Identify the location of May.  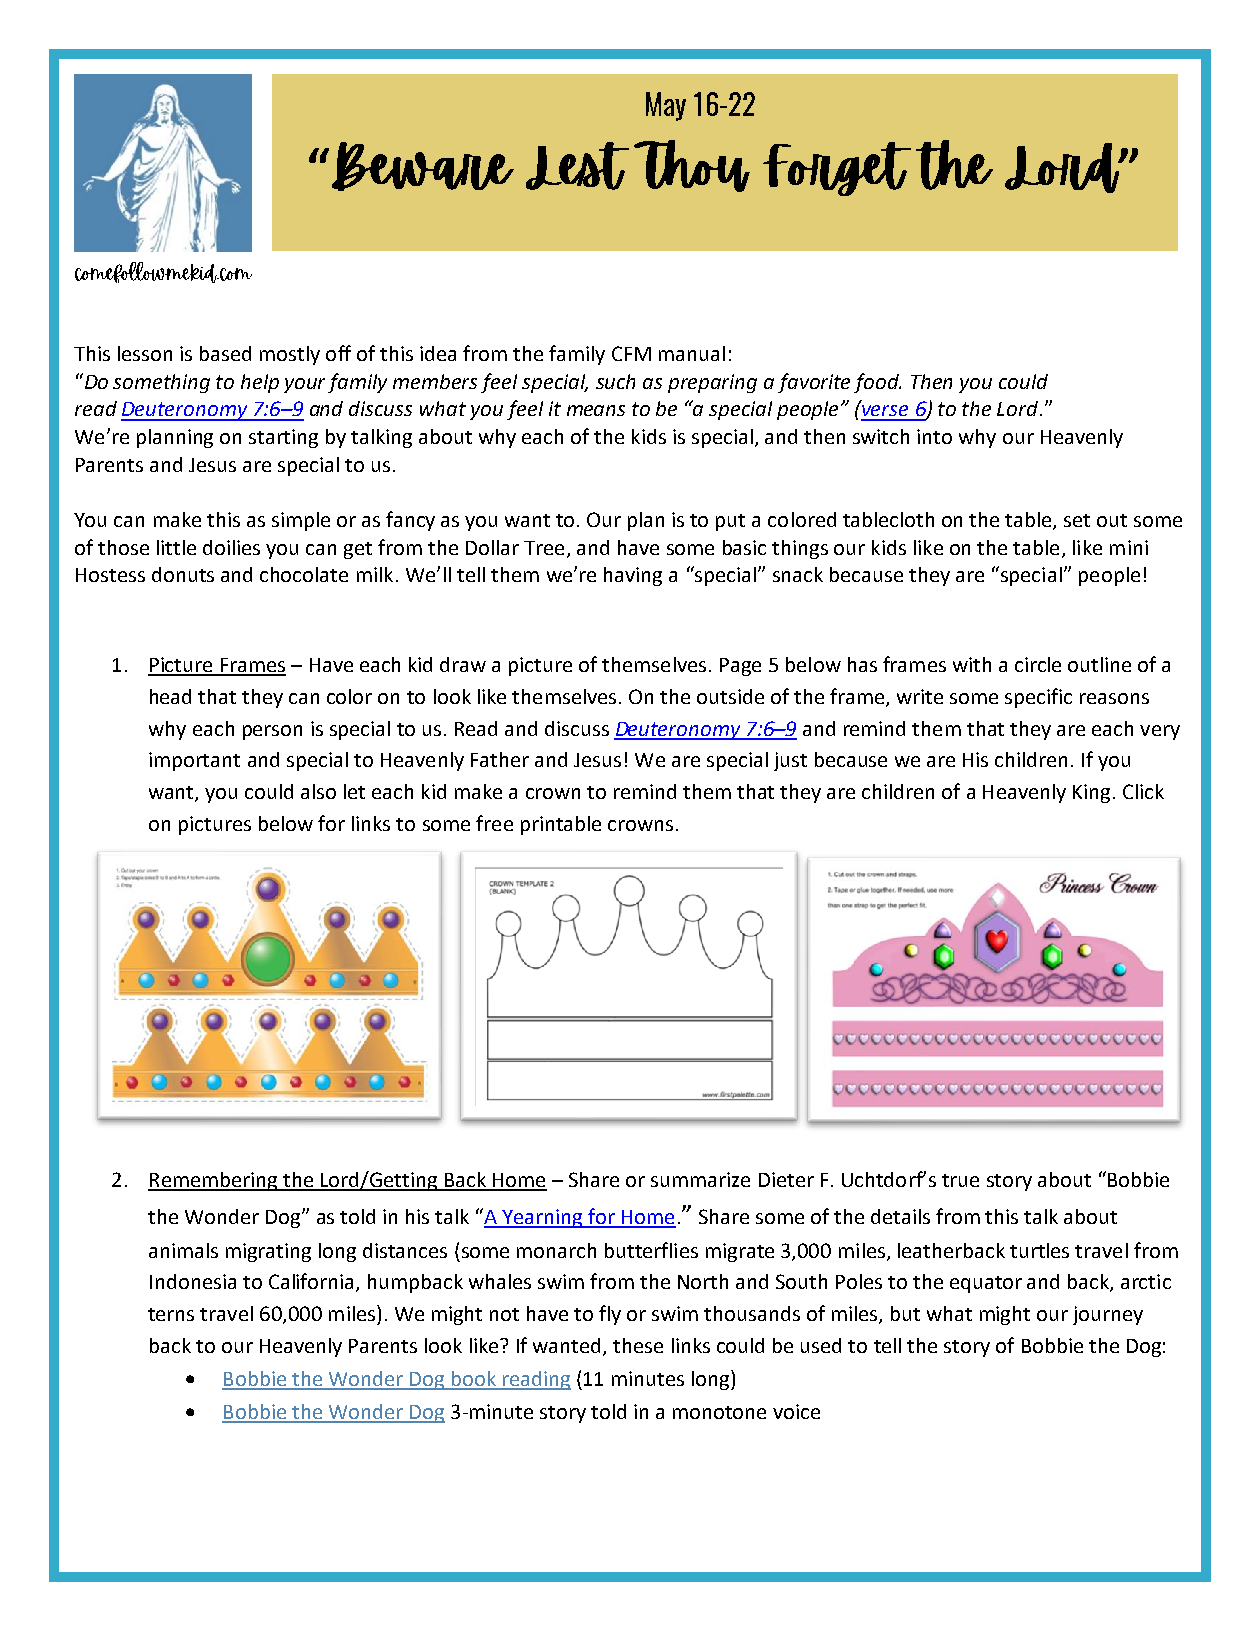
(666, 106).
